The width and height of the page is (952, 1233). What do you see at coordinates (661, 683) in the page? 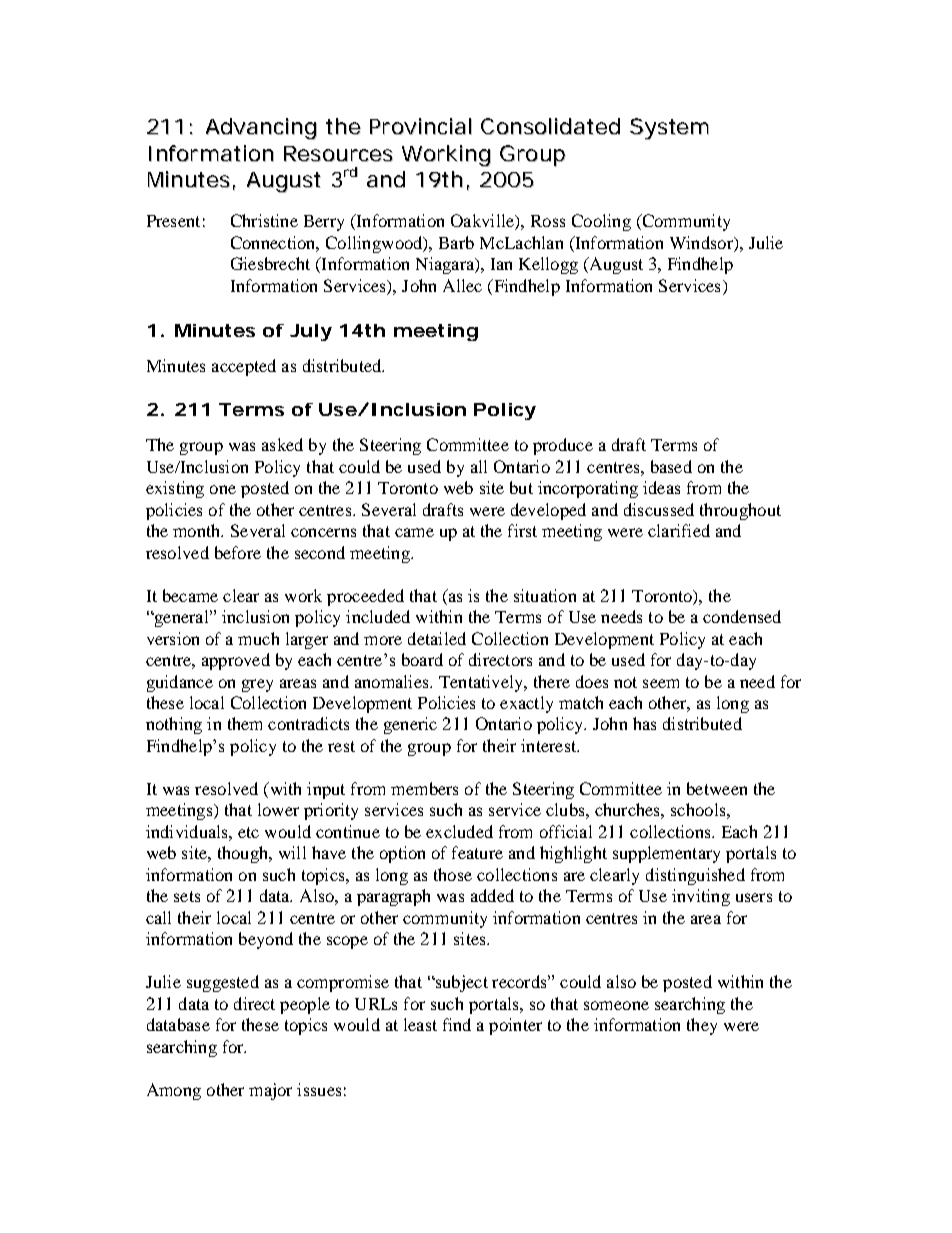
I see `seem` at bounding box center [661, 683].
